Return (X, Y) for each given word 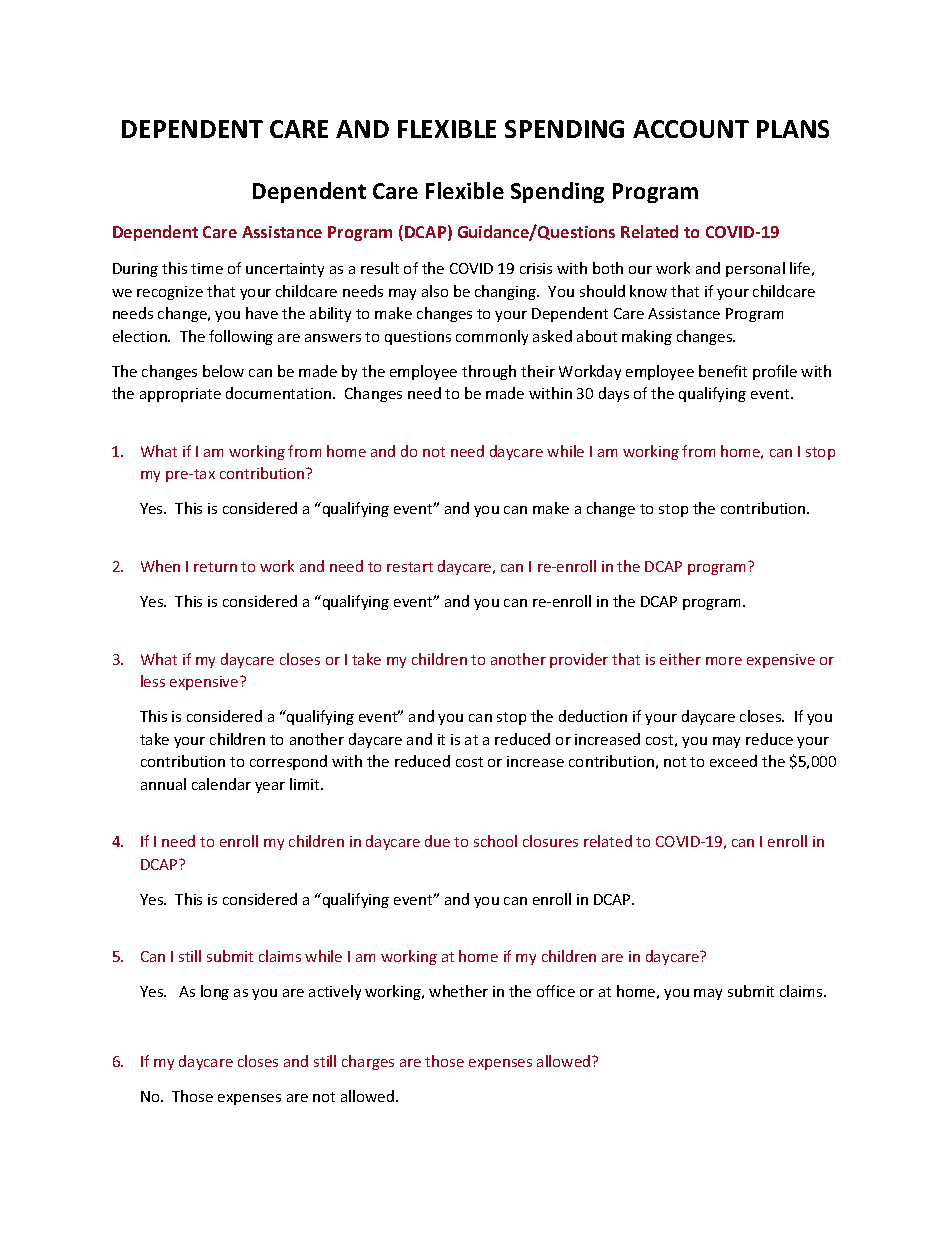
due (437, 841)
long (215, 992)
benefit (723, 371)
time (207, 268)
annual (163, 784)
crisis (536, 268)
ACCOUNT (691, 129)
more (724, 661)
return (215, 567)
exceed (733, 761)
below (223, 371)
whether (458, 991)
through (489, 372)
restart (410, 567)
